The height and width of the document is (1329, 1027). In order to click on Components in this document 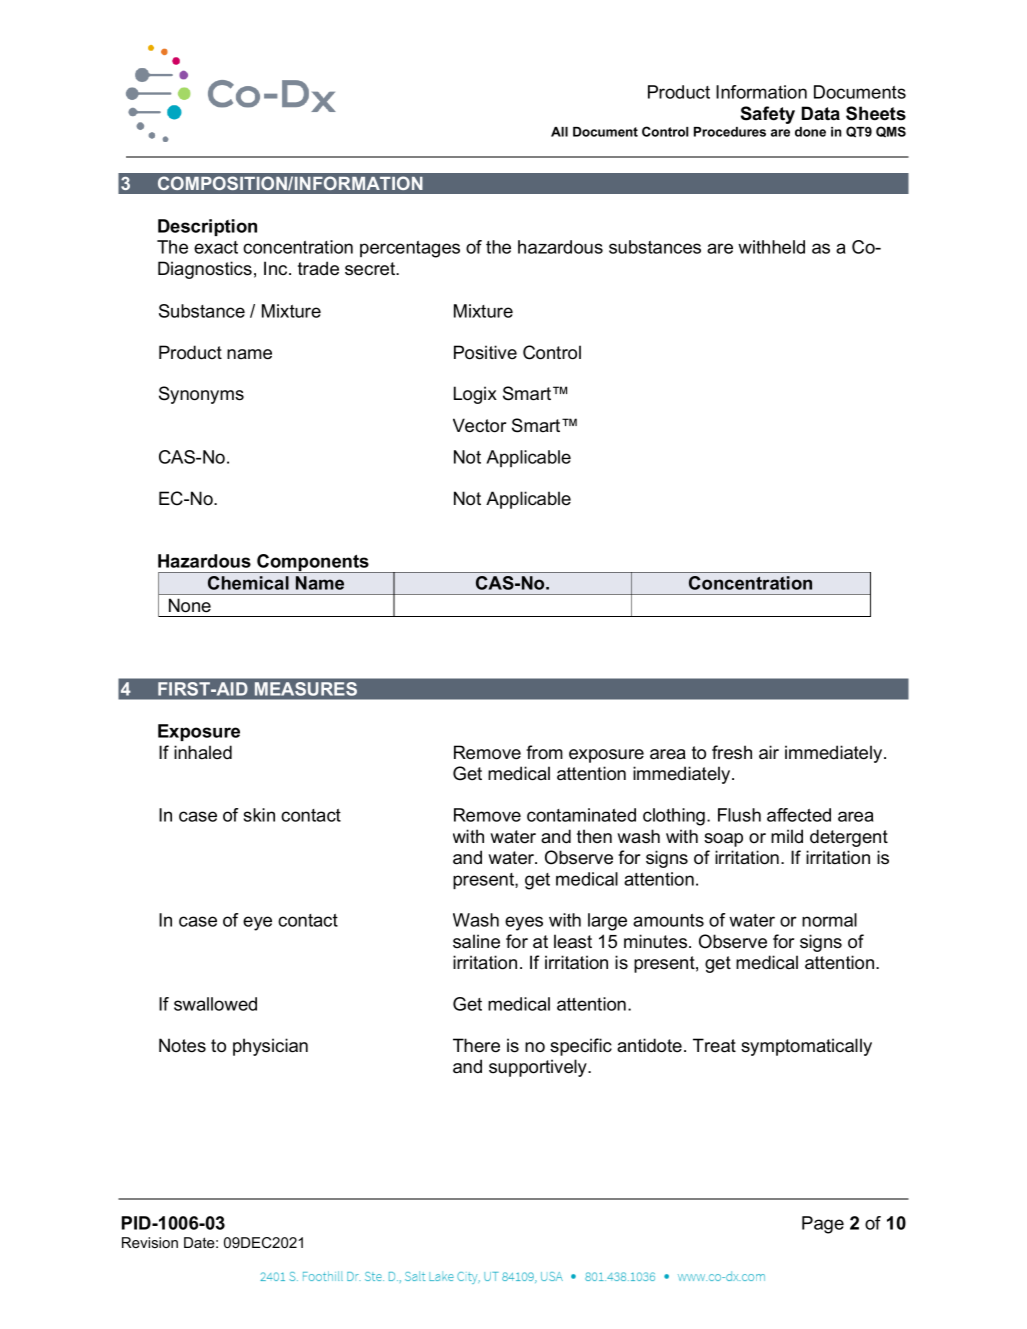, I will do `click(313, 563)`.
